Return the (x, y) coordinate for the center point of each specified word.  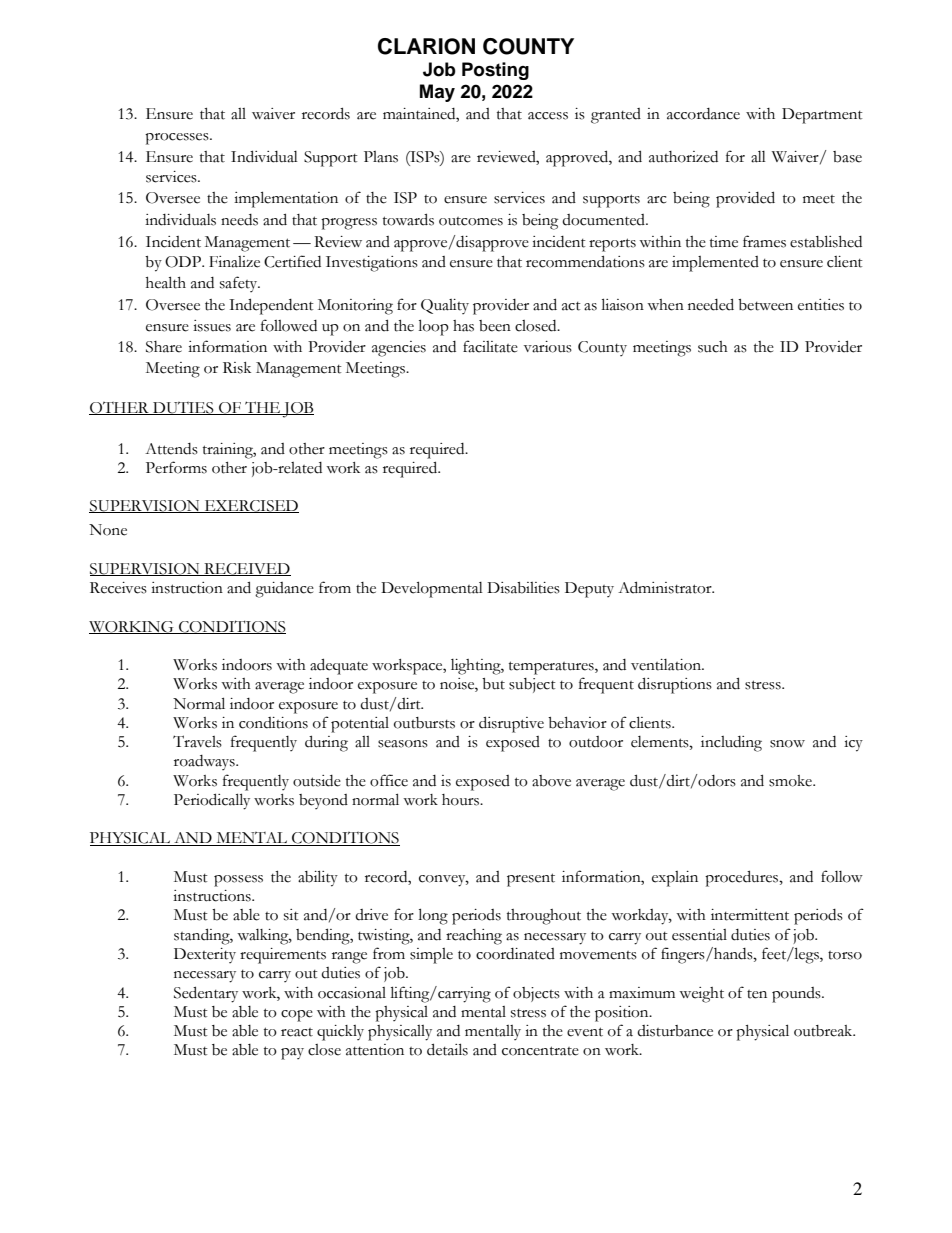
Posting (495, 71)
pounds (797, 995)
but (493, 684)
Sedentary (206, 994)
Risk (237, 368)
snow (787, 744)
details (447, 1049)
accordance (703, 114)
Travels (197, 741)
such (713, 347)
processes (178, 139)
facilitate (490, 346)
